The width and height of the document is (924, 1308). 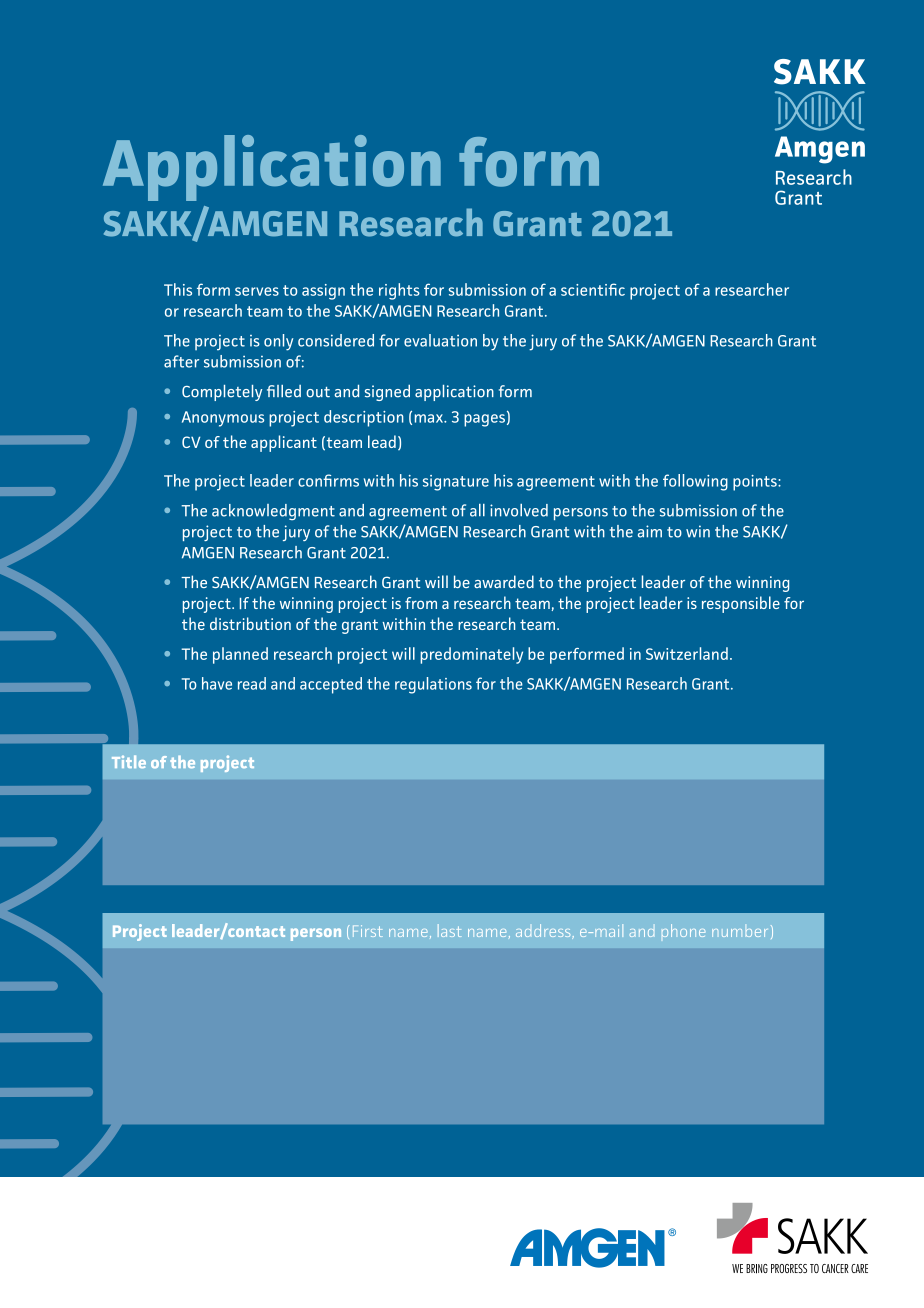 I want to click on address, so click(x=544, y=931).
